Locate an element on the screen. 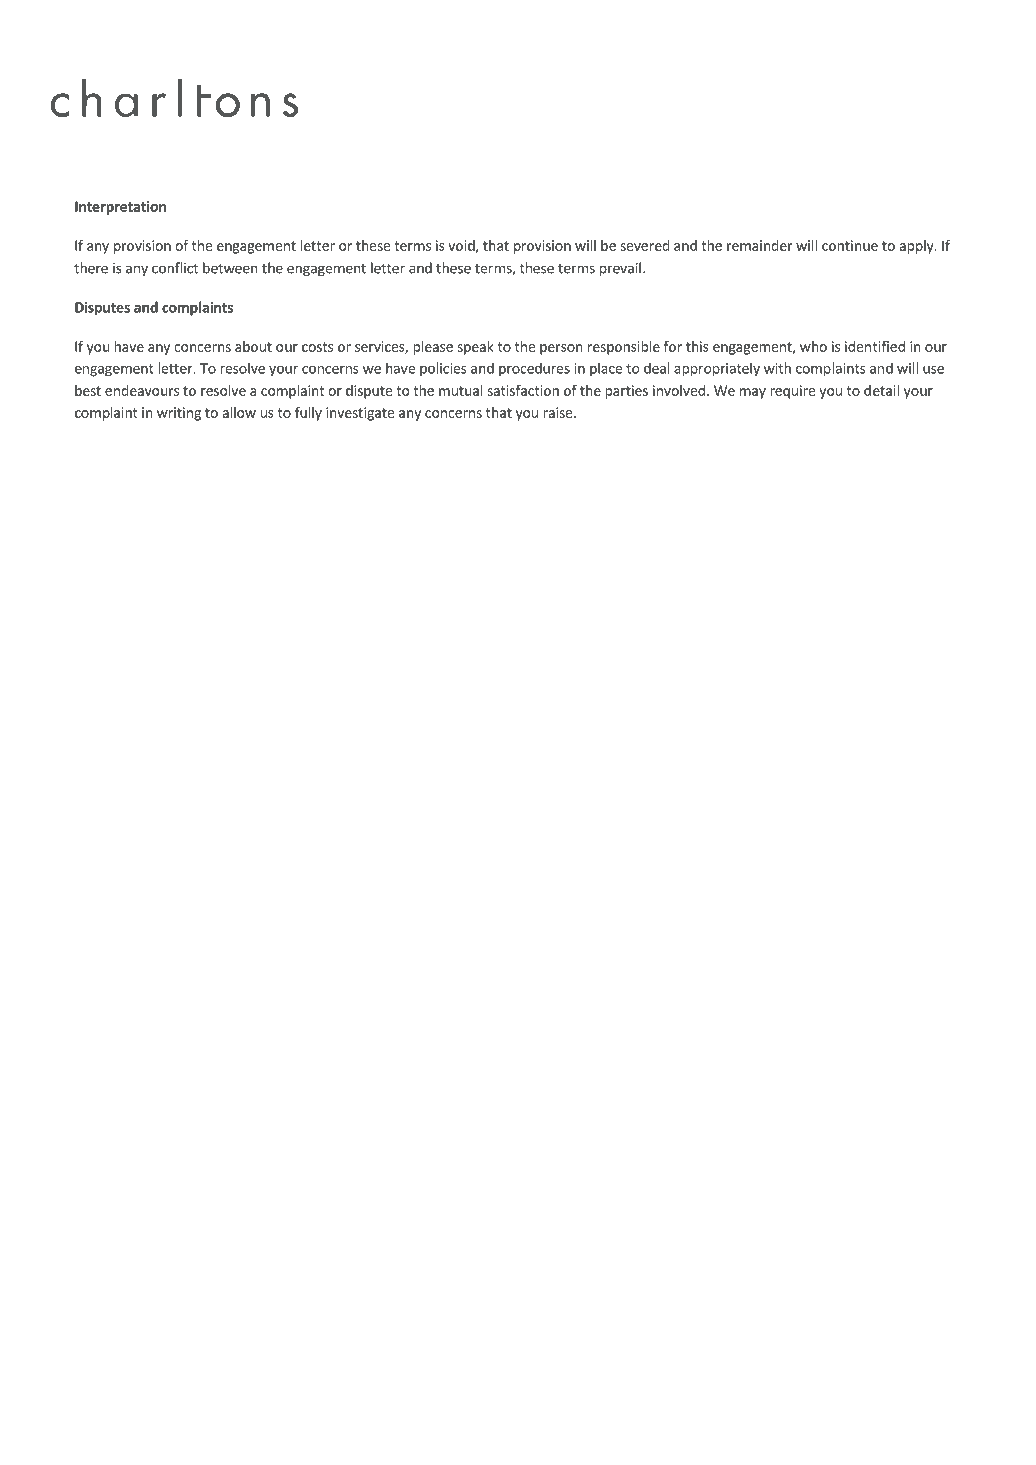 This screenshot has width=1036, height=1465. apply is located at coordinates (917, 247).
